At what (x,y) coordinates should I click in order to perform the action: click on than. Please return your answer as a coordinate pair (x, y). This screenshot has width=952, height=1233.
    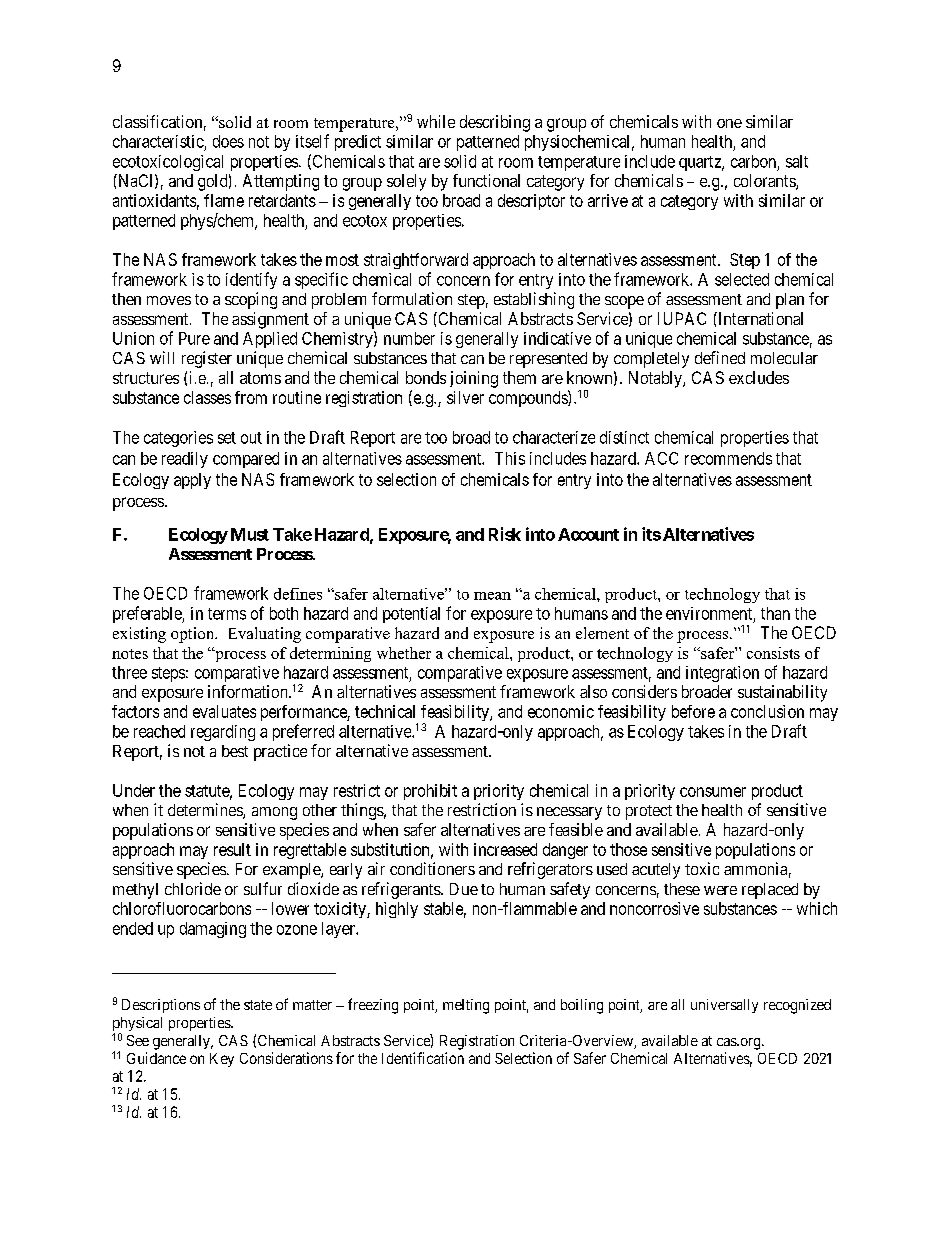
    Looking at the image, I should click on (775, 613).
